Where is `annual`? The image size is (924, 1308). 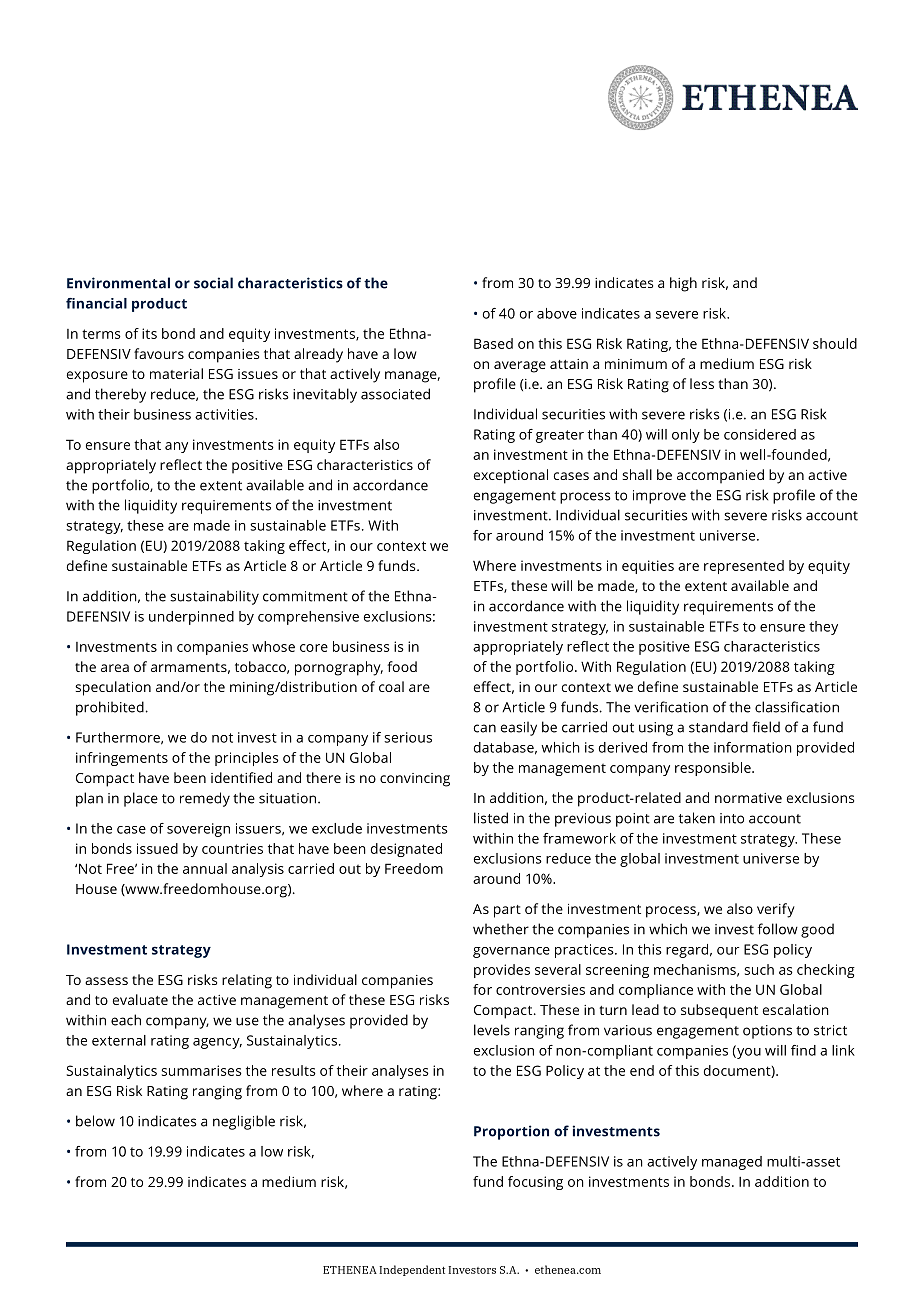
annual is located at coordinates (205, 868).
